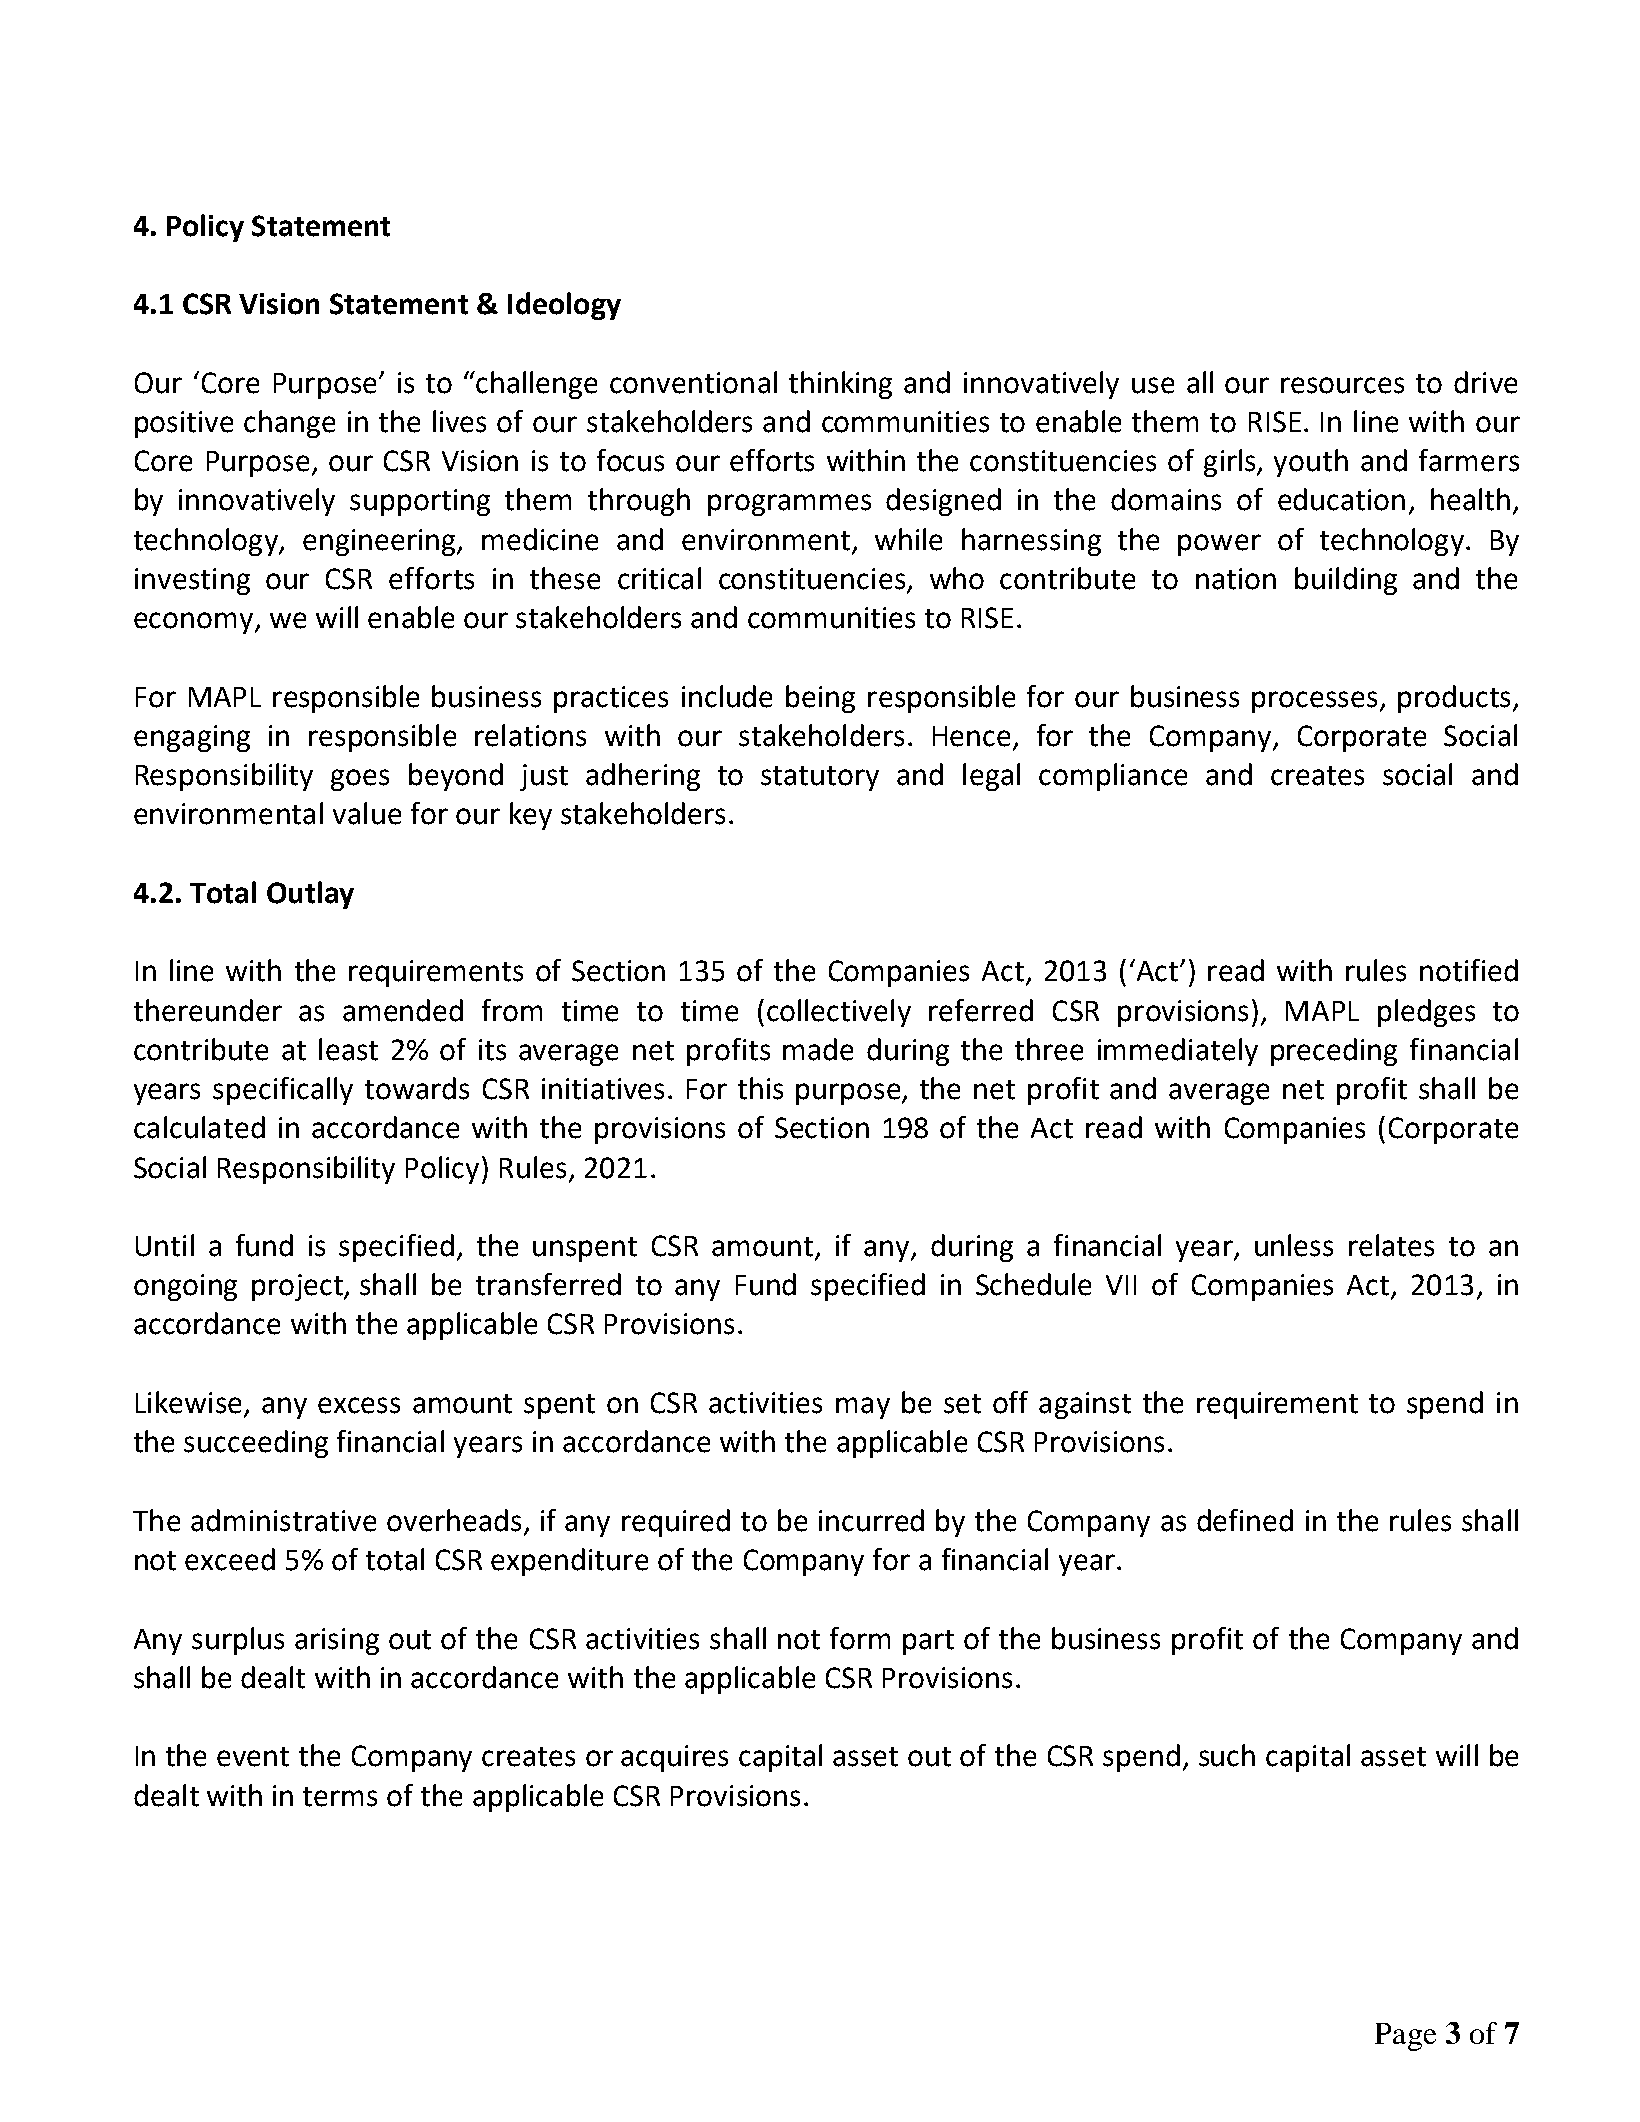 This screenshot has width=1640, height=2122. I want to click on specifically, so click(283, 1091).
